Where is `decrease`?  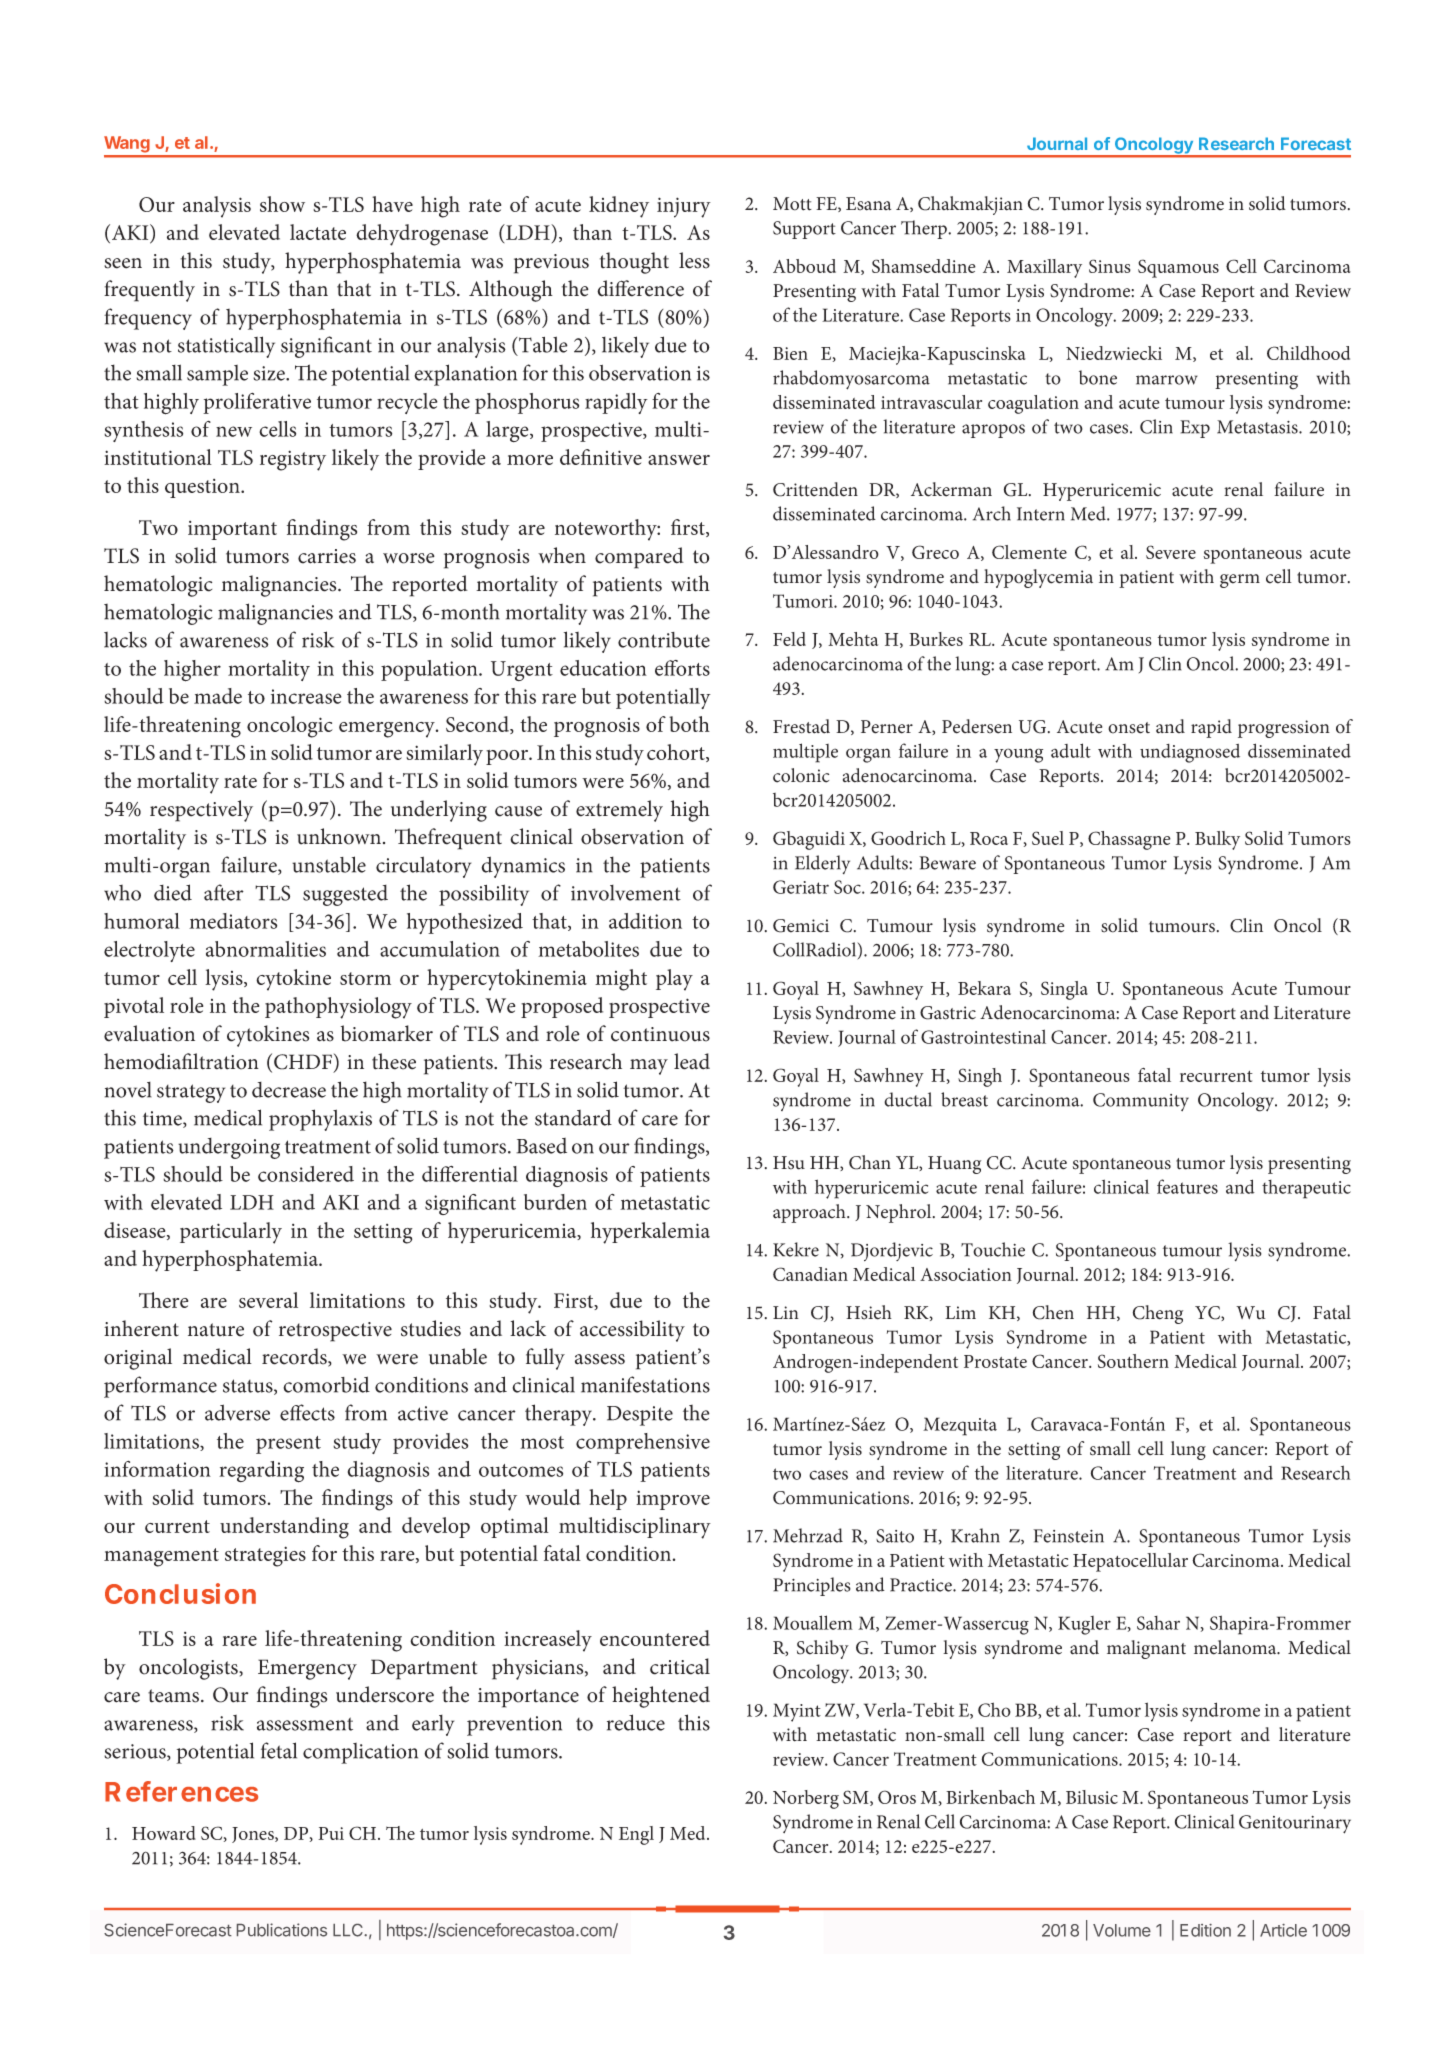
decrease is located at coordinates (289, 1090).
